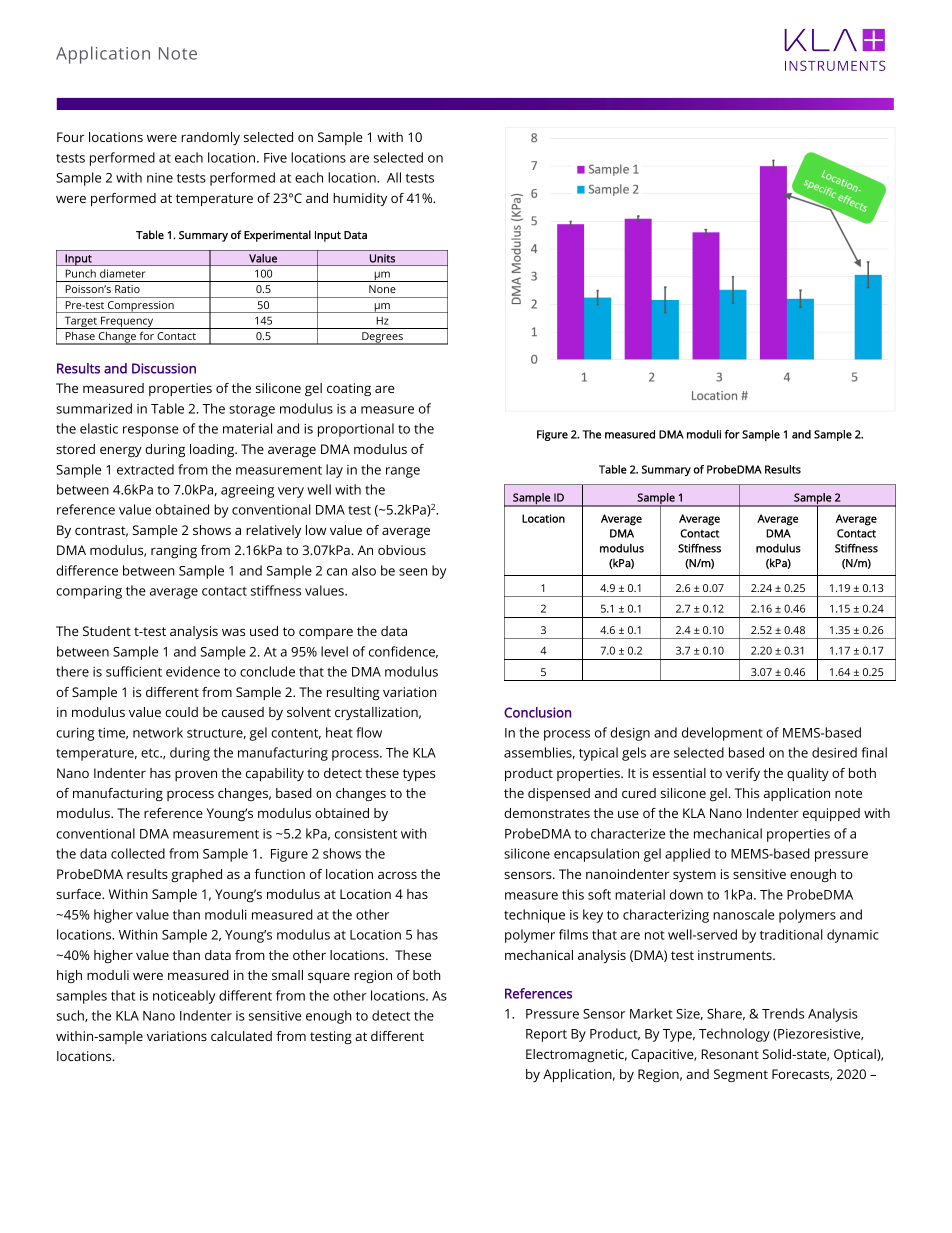 The width and height of the screenshot is (952, 1233). What do you see at coordinates (537, 712) in the screenshot?
I see `Conclusion` at bounding box center [537, 712].
